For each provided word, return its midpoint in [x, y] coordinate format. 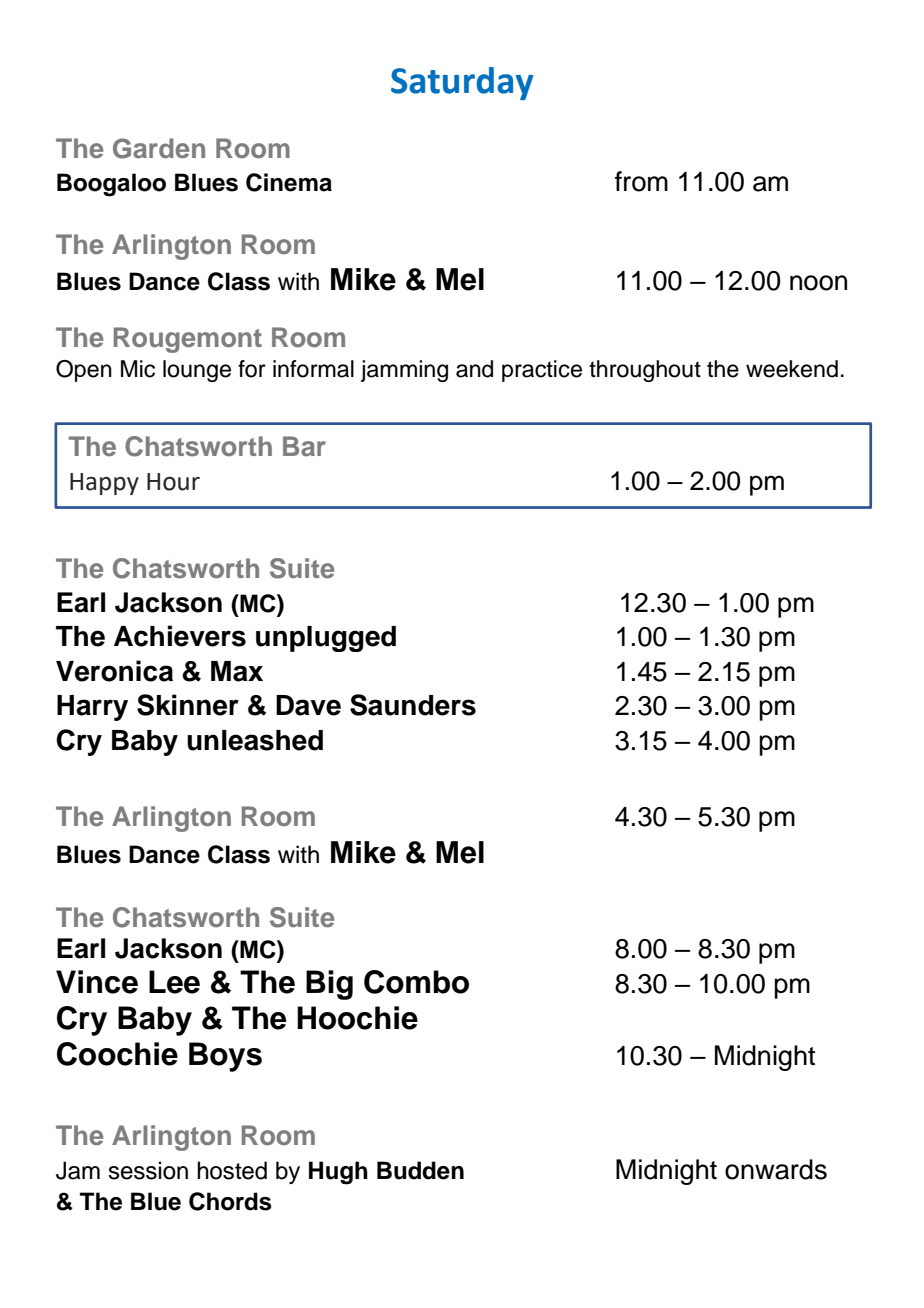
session [148, 1170]
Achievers [180, 636]
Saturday [462, 83]
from [641, 181]
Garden [159, 148]
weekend [792, 369]
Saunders [413, 705]
